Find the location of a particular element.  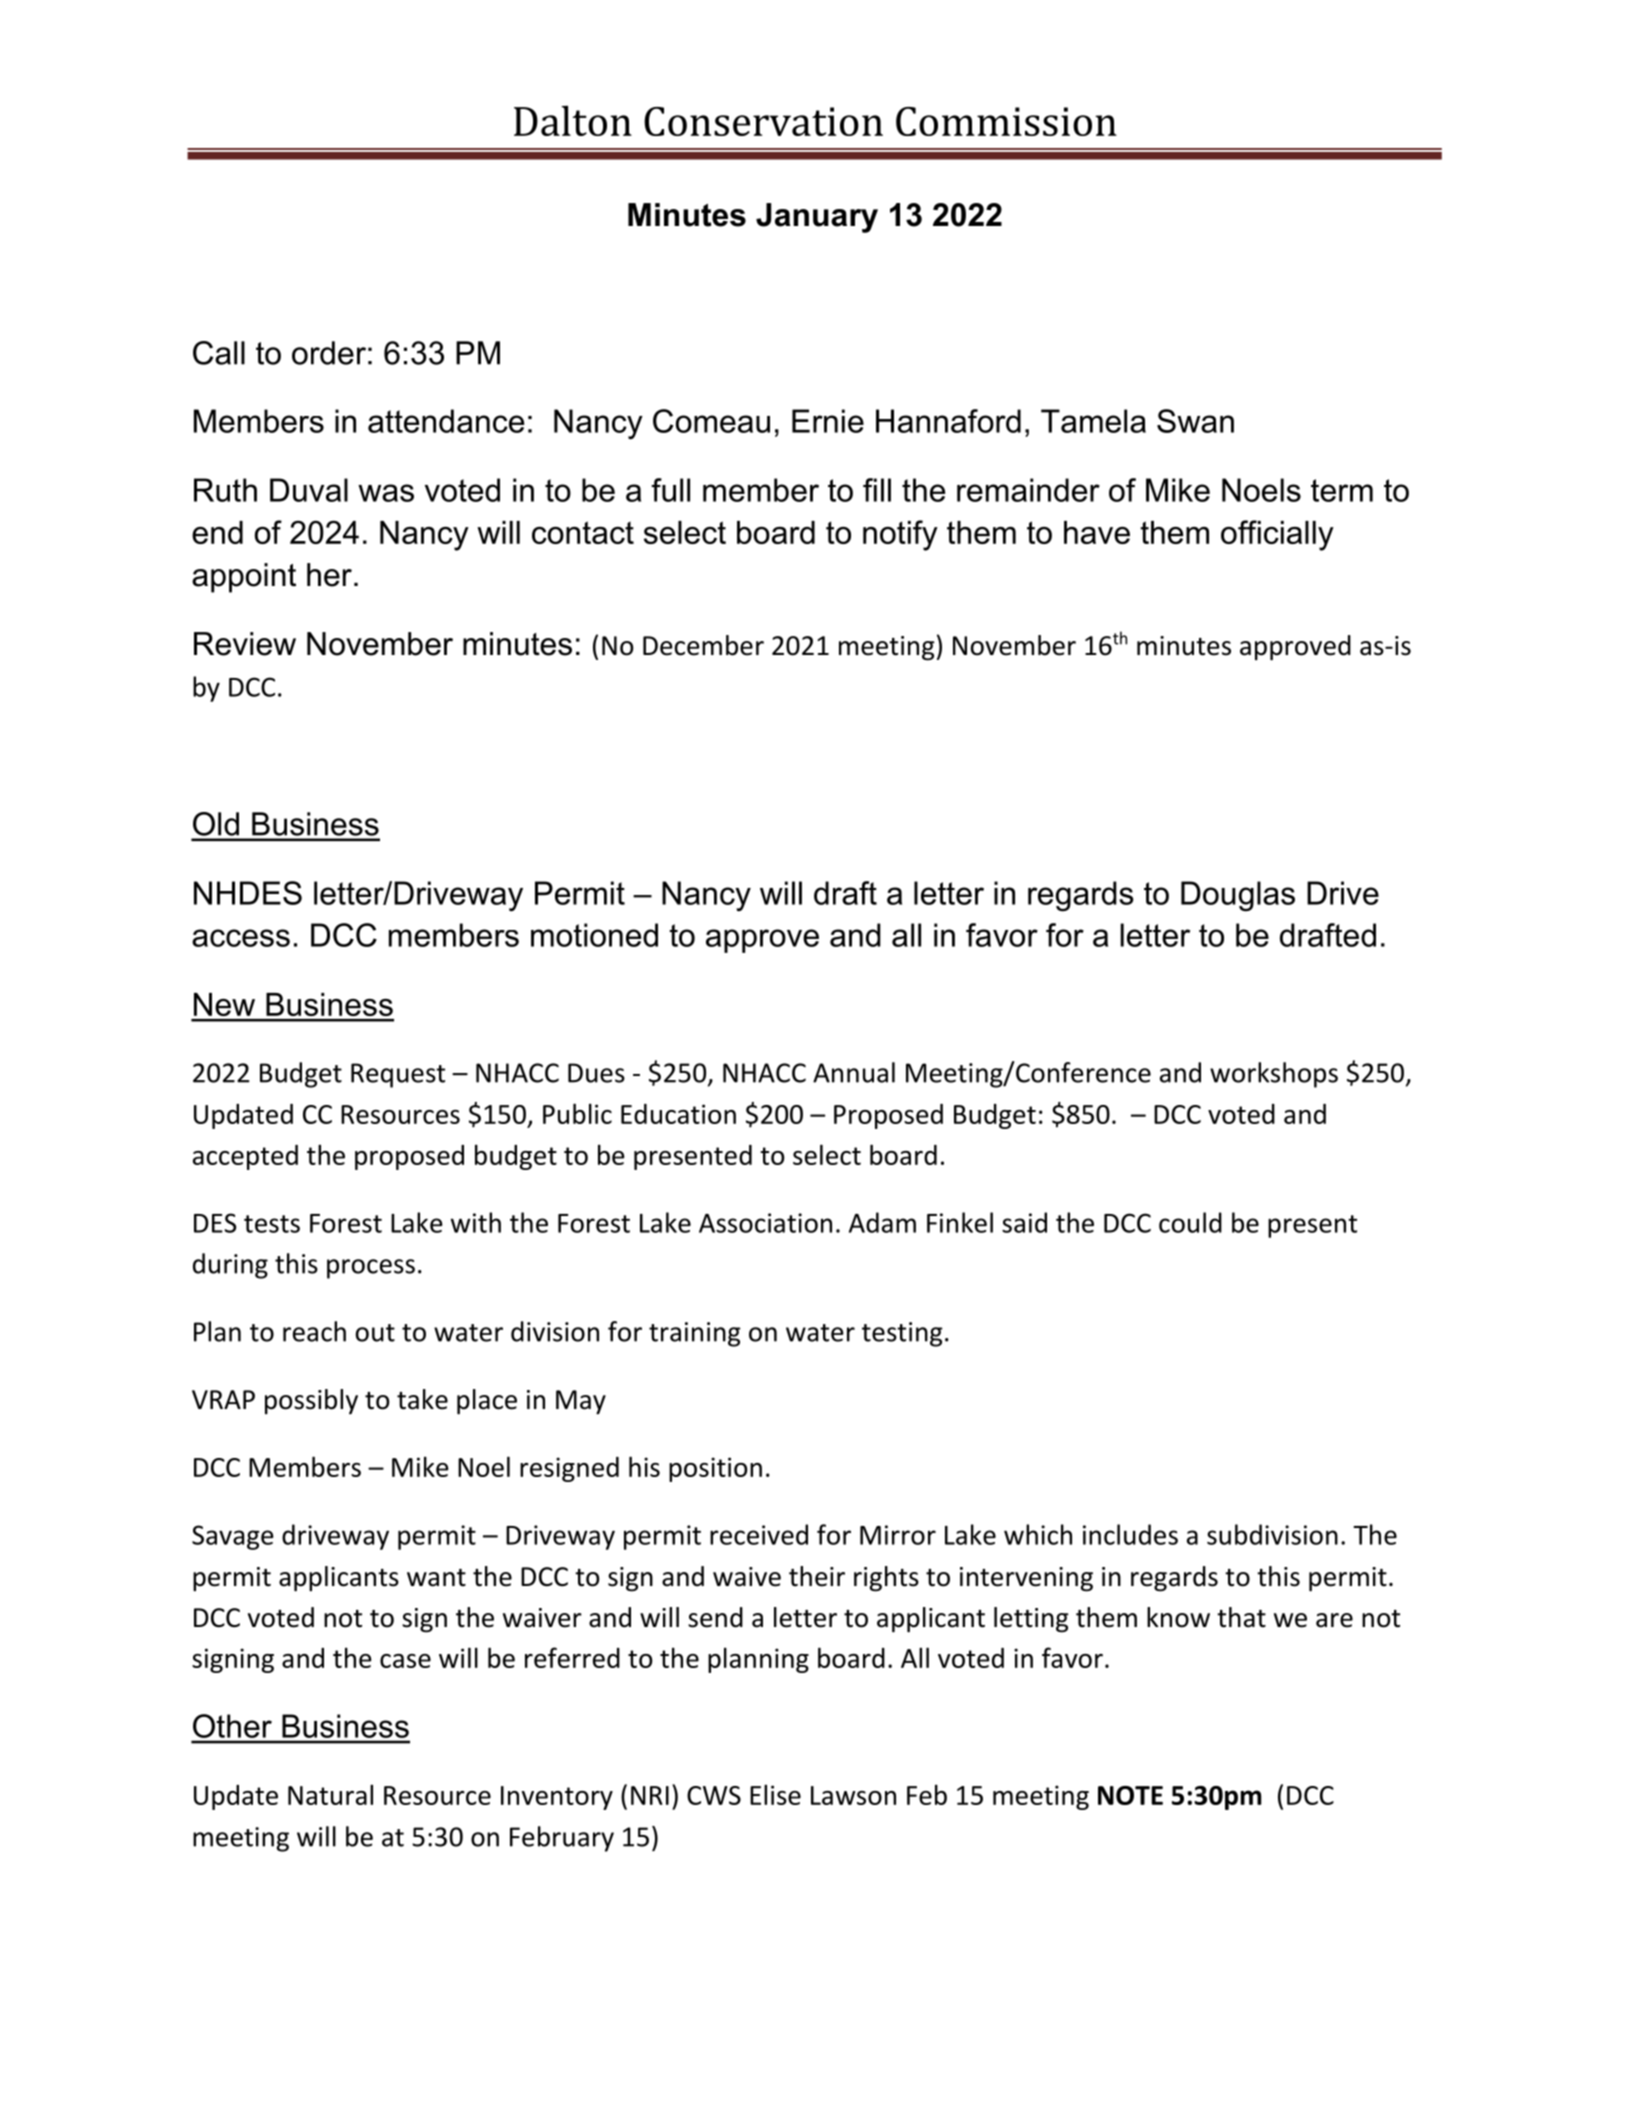

training is located at coordinates (695, 1334).
